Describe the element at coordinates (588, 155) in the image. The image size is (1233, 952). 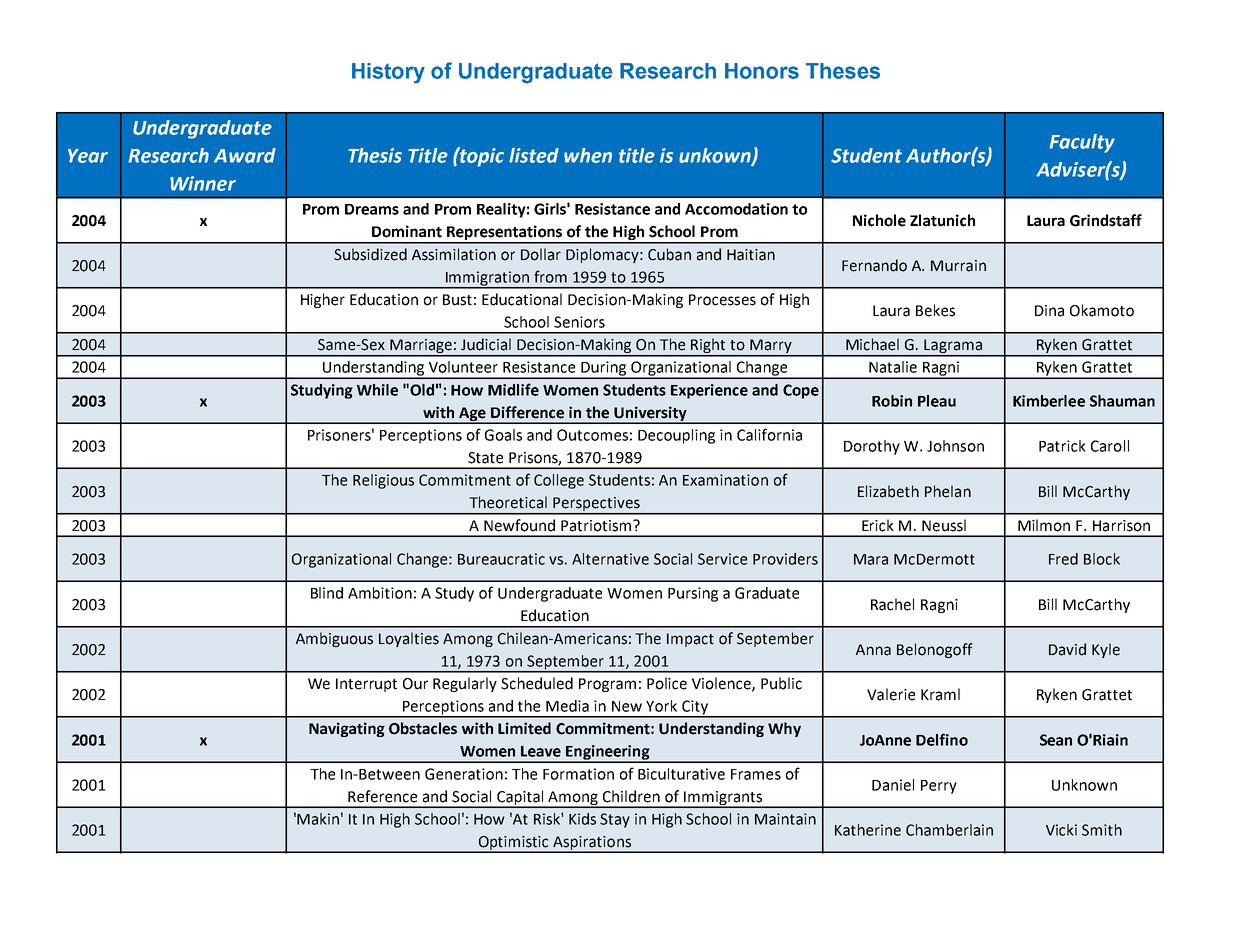
I see `when` at that location.
